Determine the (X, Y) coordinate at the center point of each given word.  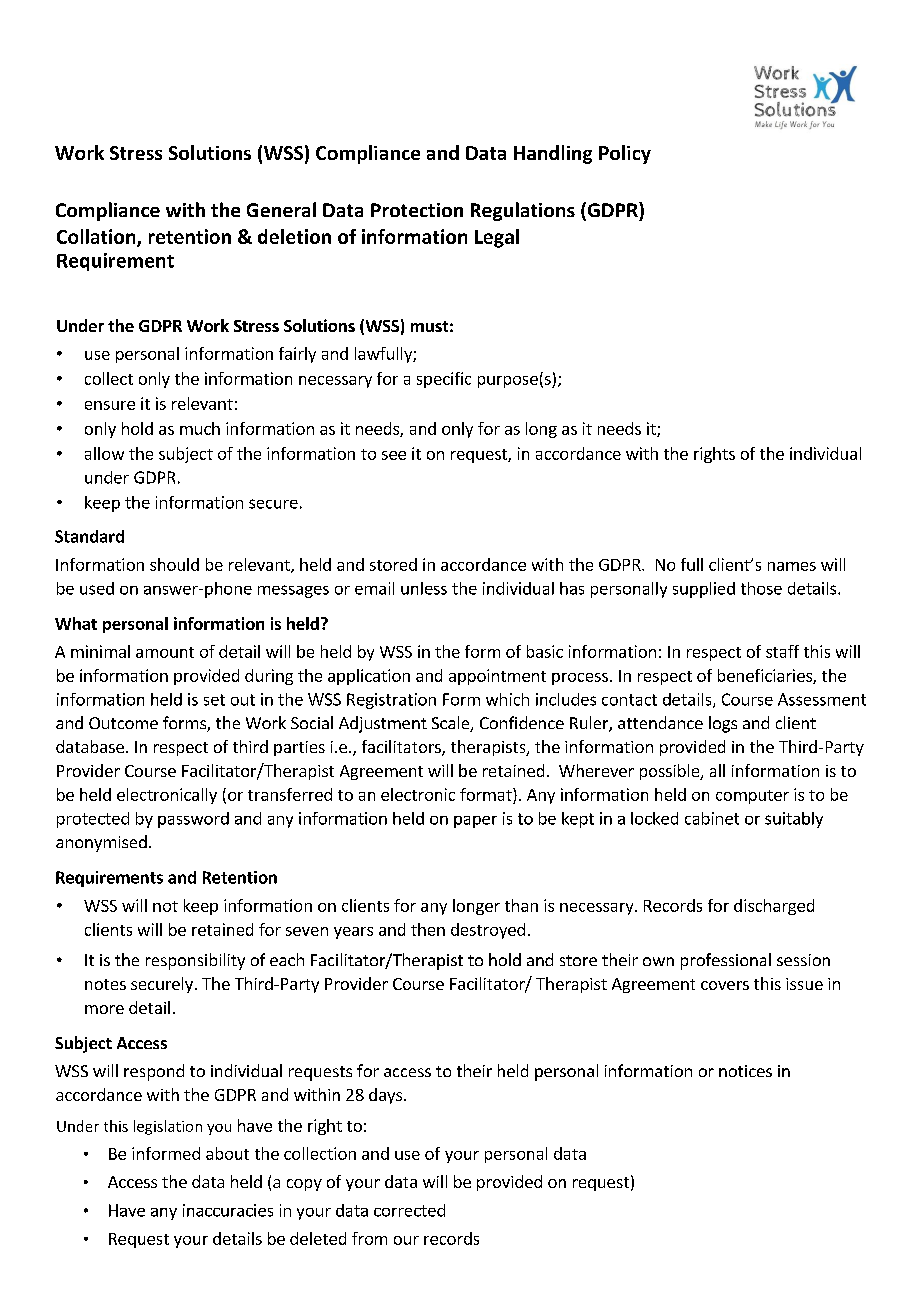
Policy (625, 154)
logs (723, 724)
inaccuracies (228, 1210)
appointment (497, 677)
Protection (417, 210)
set (214, 700)
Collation (97, 237)
